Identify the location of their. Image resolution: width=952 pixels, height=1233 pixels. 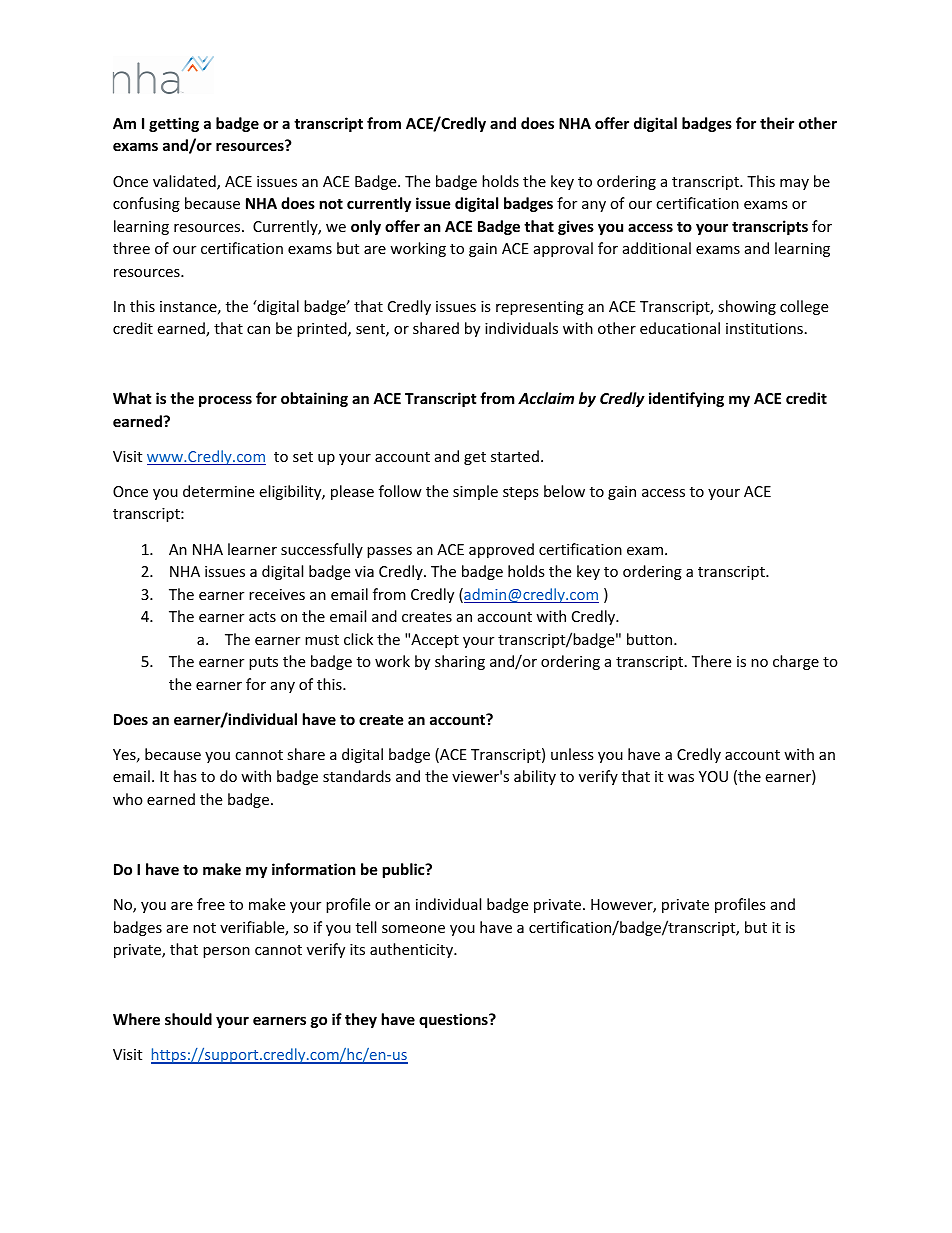
(777, 123).
